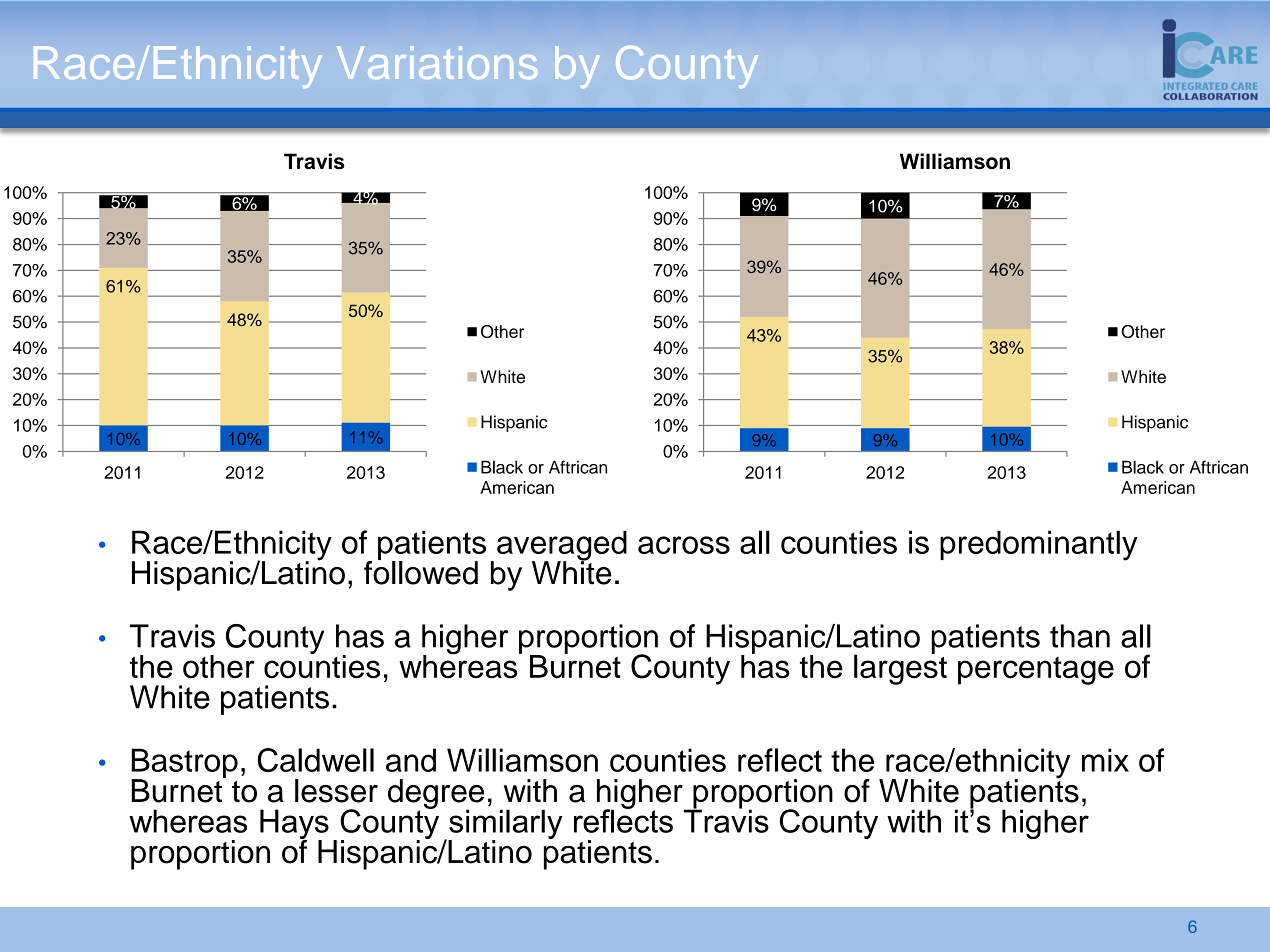  What do you see at coordinates (1105, 760) in the page?
I see `mix` at bounding box center [1105, 760].
